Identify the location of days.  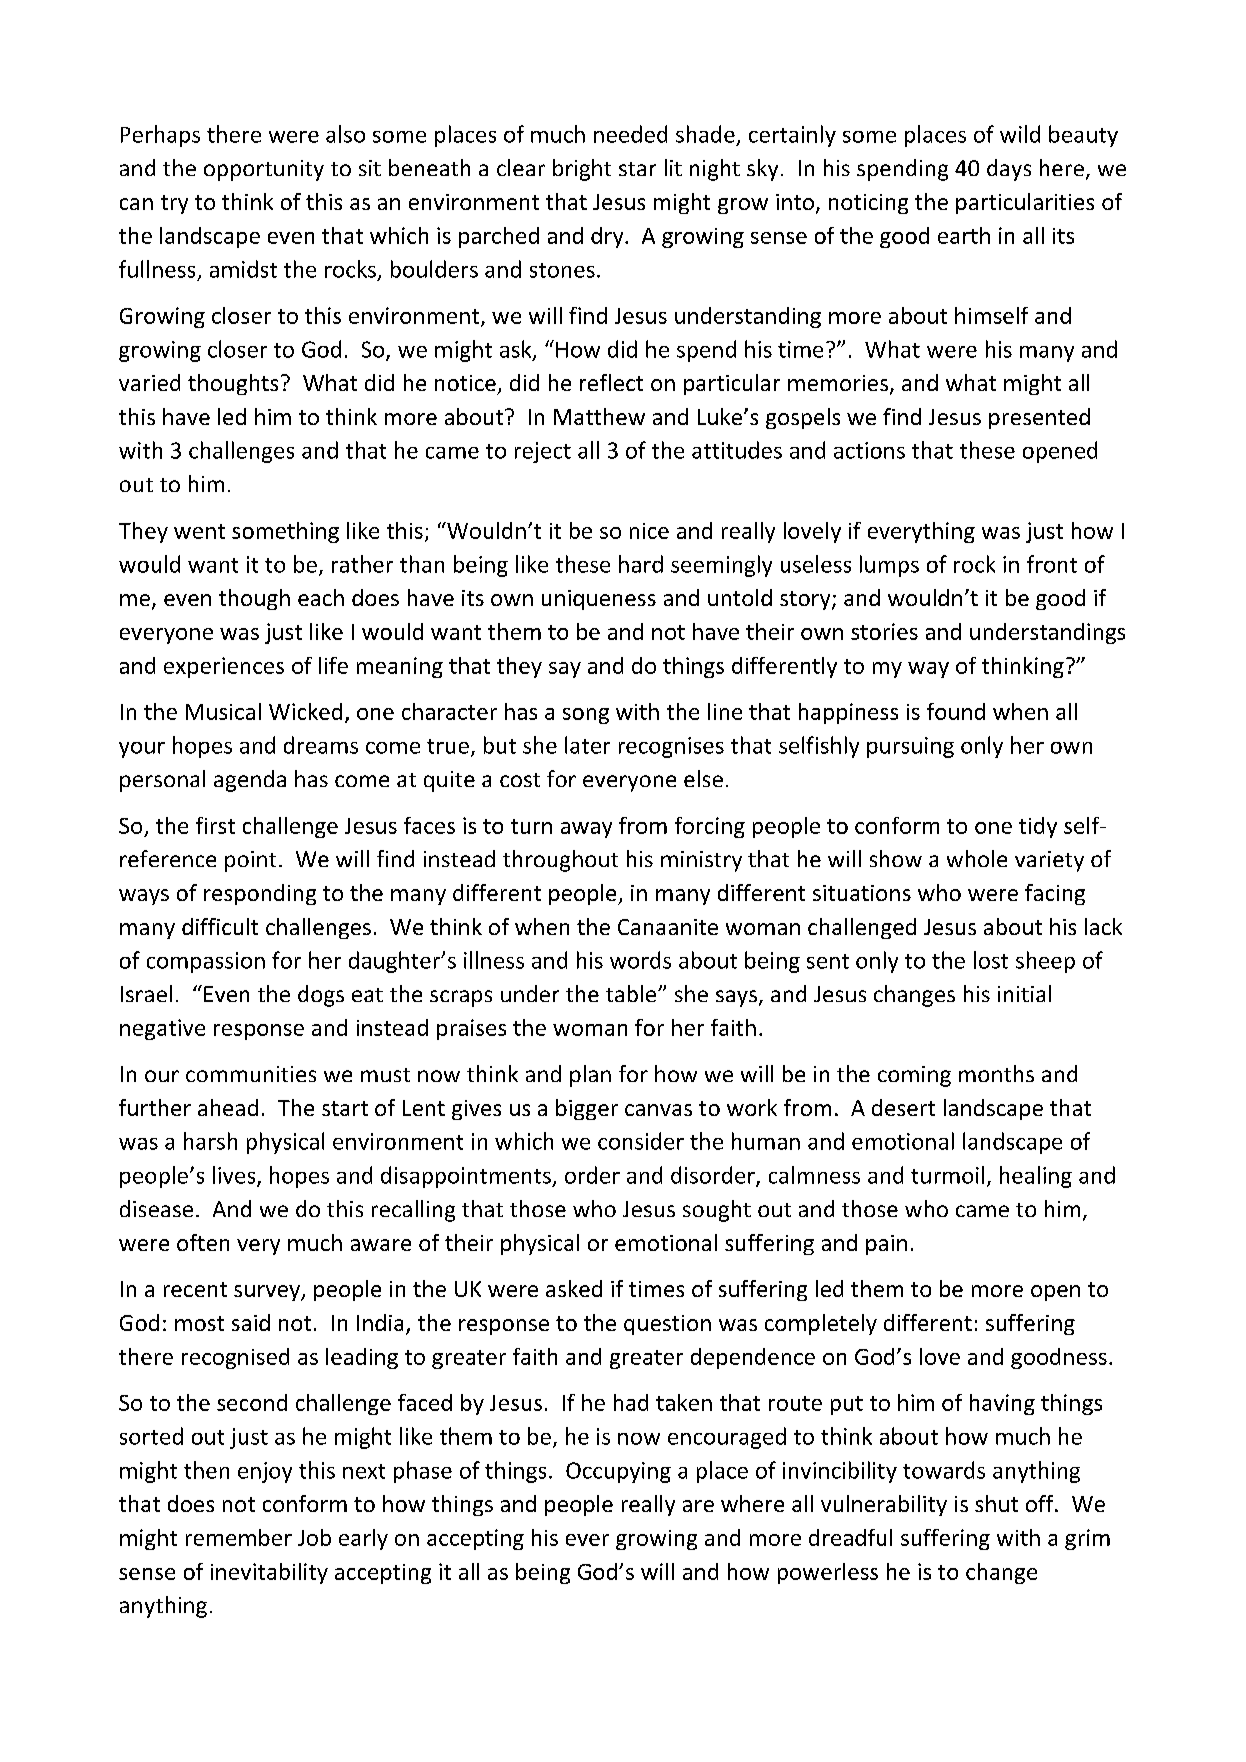
(1009, 170).
